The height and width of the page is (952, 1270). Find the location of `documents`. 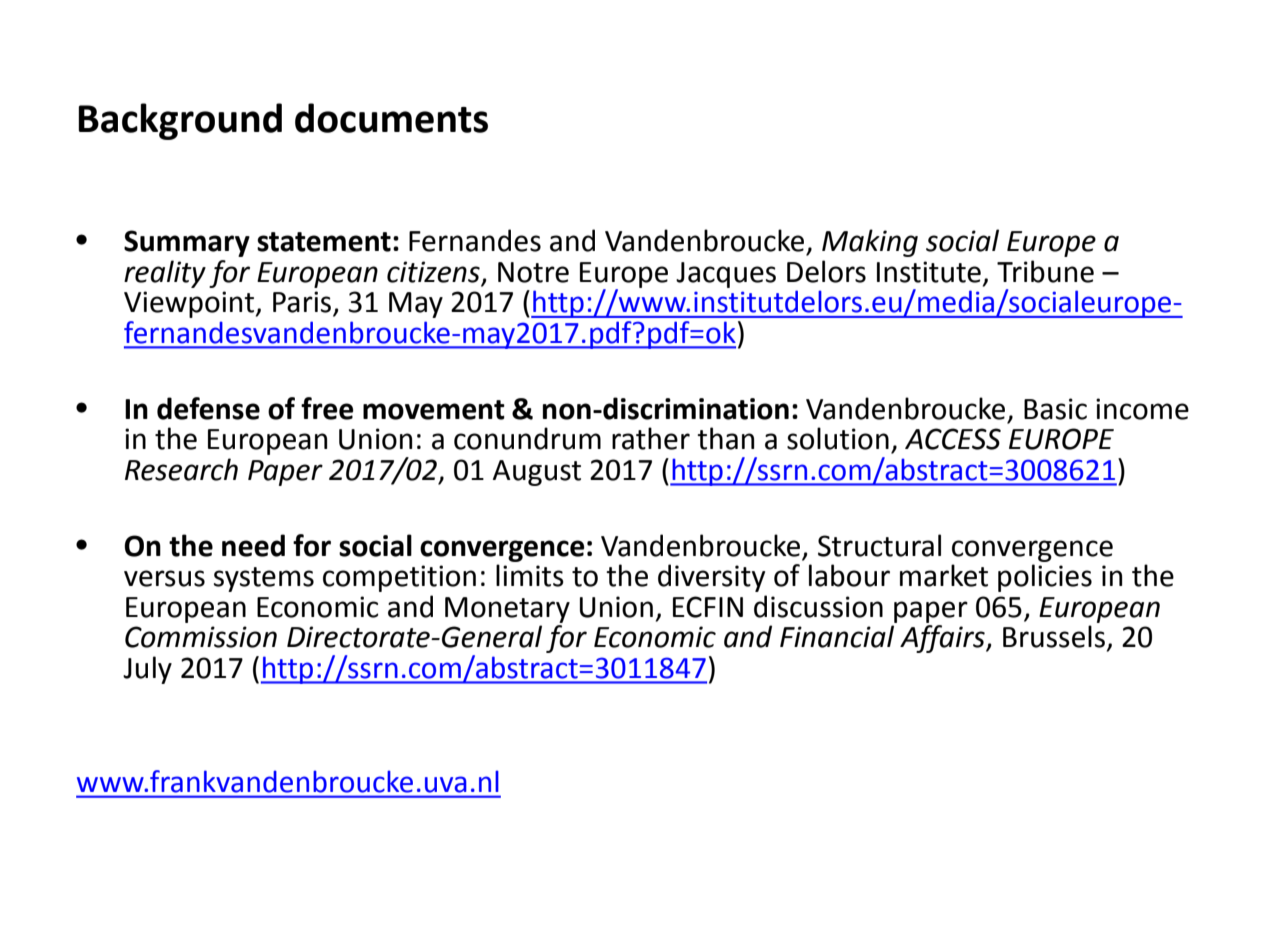

documents is located at coordinates (391, 118).
